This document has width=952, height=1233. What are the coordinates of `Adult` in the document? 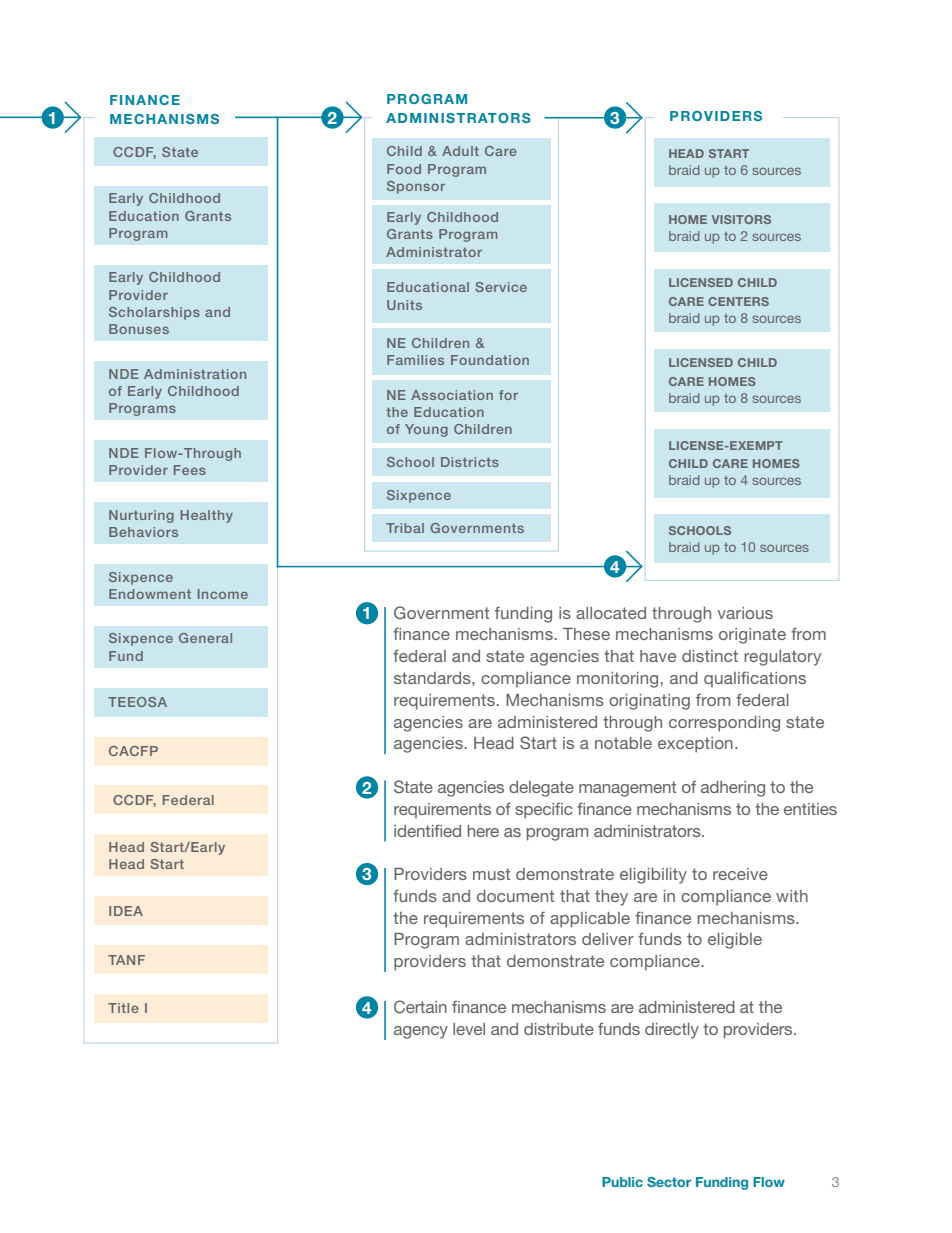 It's located at (460, 151).
